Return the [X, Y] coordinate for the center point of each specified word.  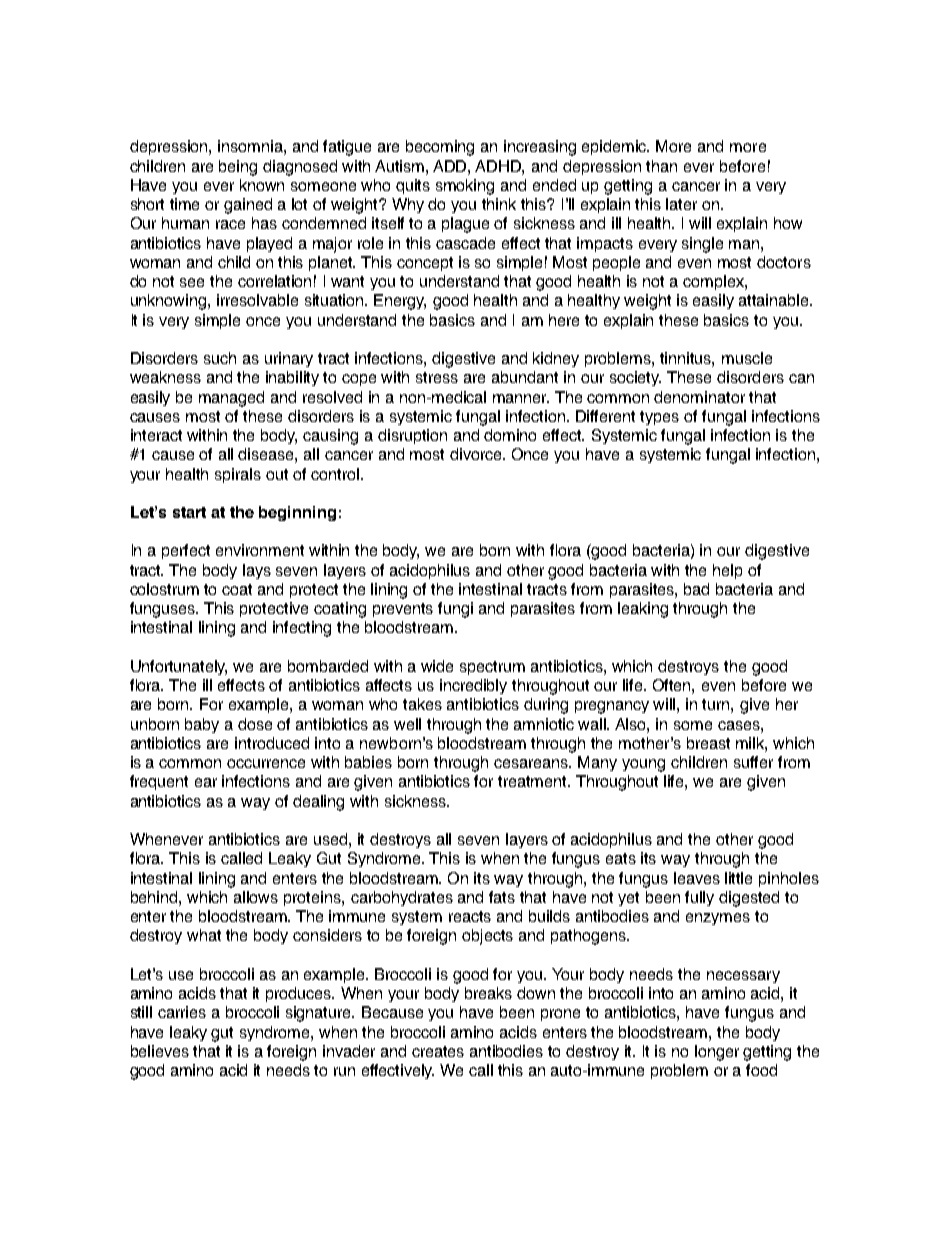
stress [437, 377]
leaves [697, 878]
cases [740, 725]
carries [182, 1012]
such [220, 358]
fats [502, 897]
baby [202, 725]
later [681, 204]
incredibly [473, 686]
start [189, 512]
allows [256, 897]
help [727, 571]
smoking [465, 187]
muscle [747, 358]
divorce [477, 454]
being [238, 168]
